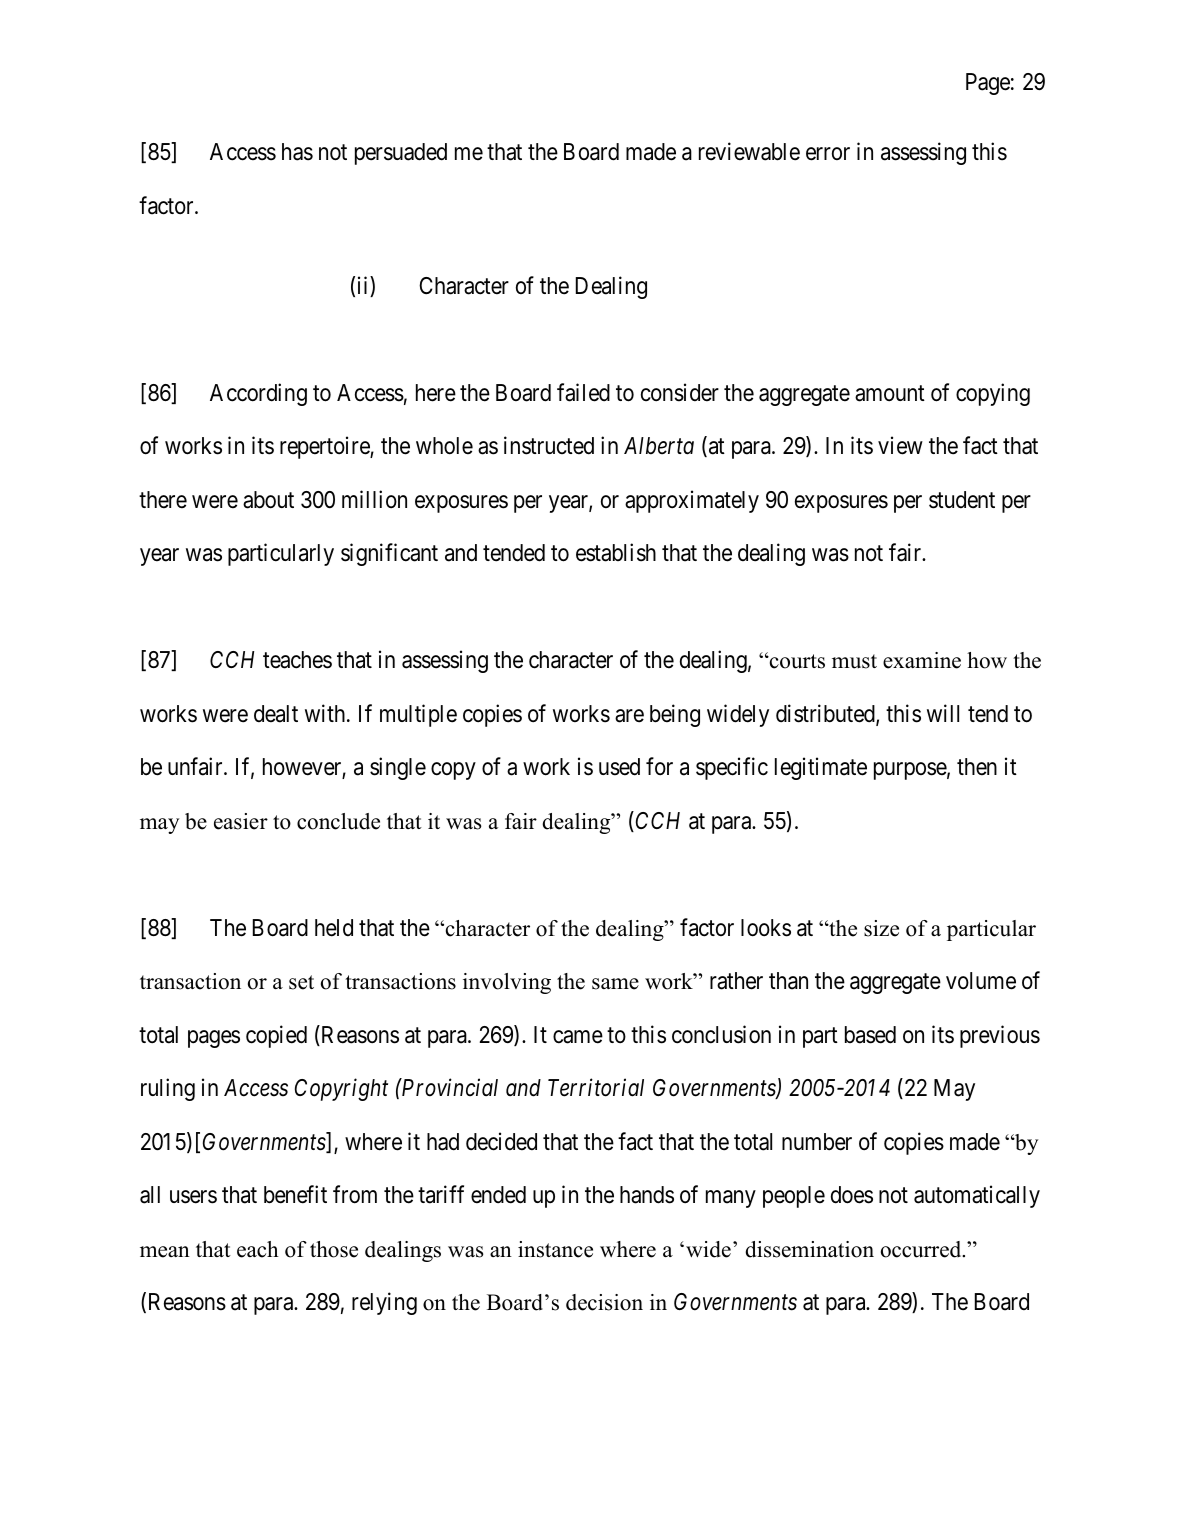 The height and width of the screenshot is (1535, 1186). I want to click on establish, so click(616, 552).
